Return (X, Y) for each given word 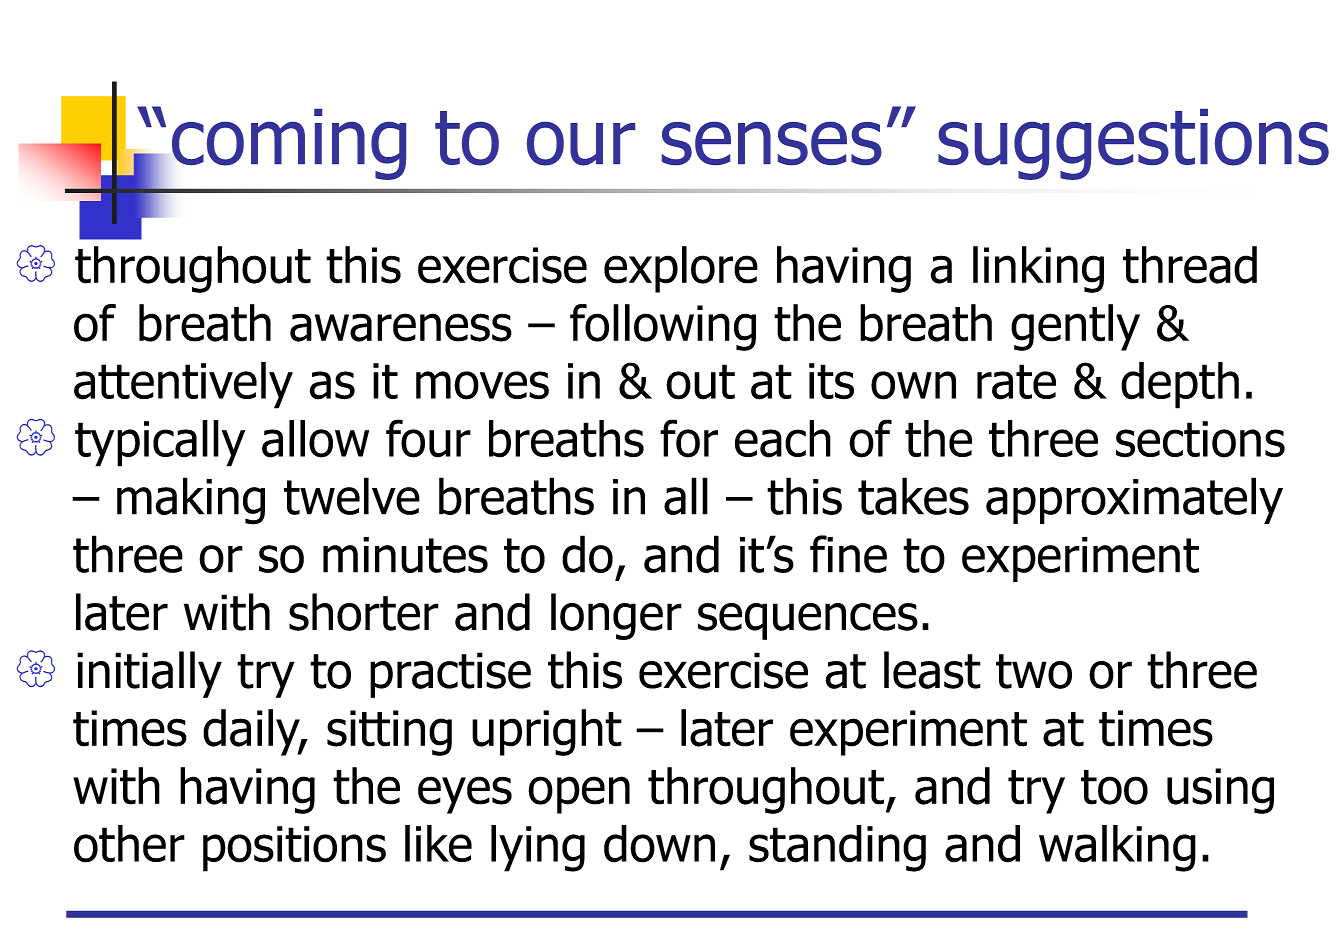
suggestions (1133, 144)
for (689, 438)
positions (294, 849)
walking (1117, 848)
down (659, 844)
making (191, 501)
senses (772, 143)
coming (289, 144)
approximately (1134, 500)
